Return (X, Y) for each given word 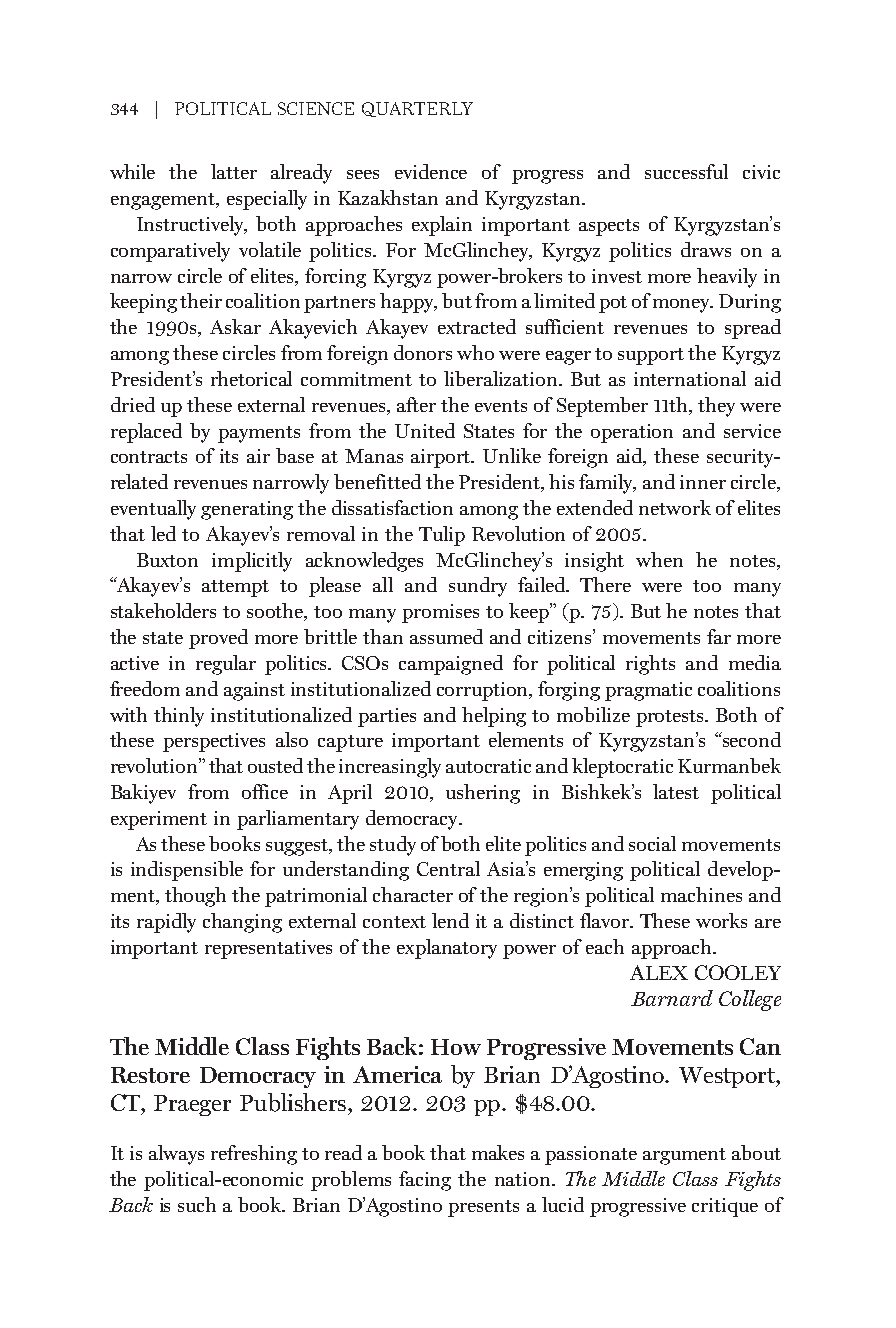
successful (686, 171)
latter (234, 171)
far (719, 636)
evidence (431, 171)
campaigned (451, 665)
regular (226, 665)
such (197, 1204)
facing (425, 1181)
